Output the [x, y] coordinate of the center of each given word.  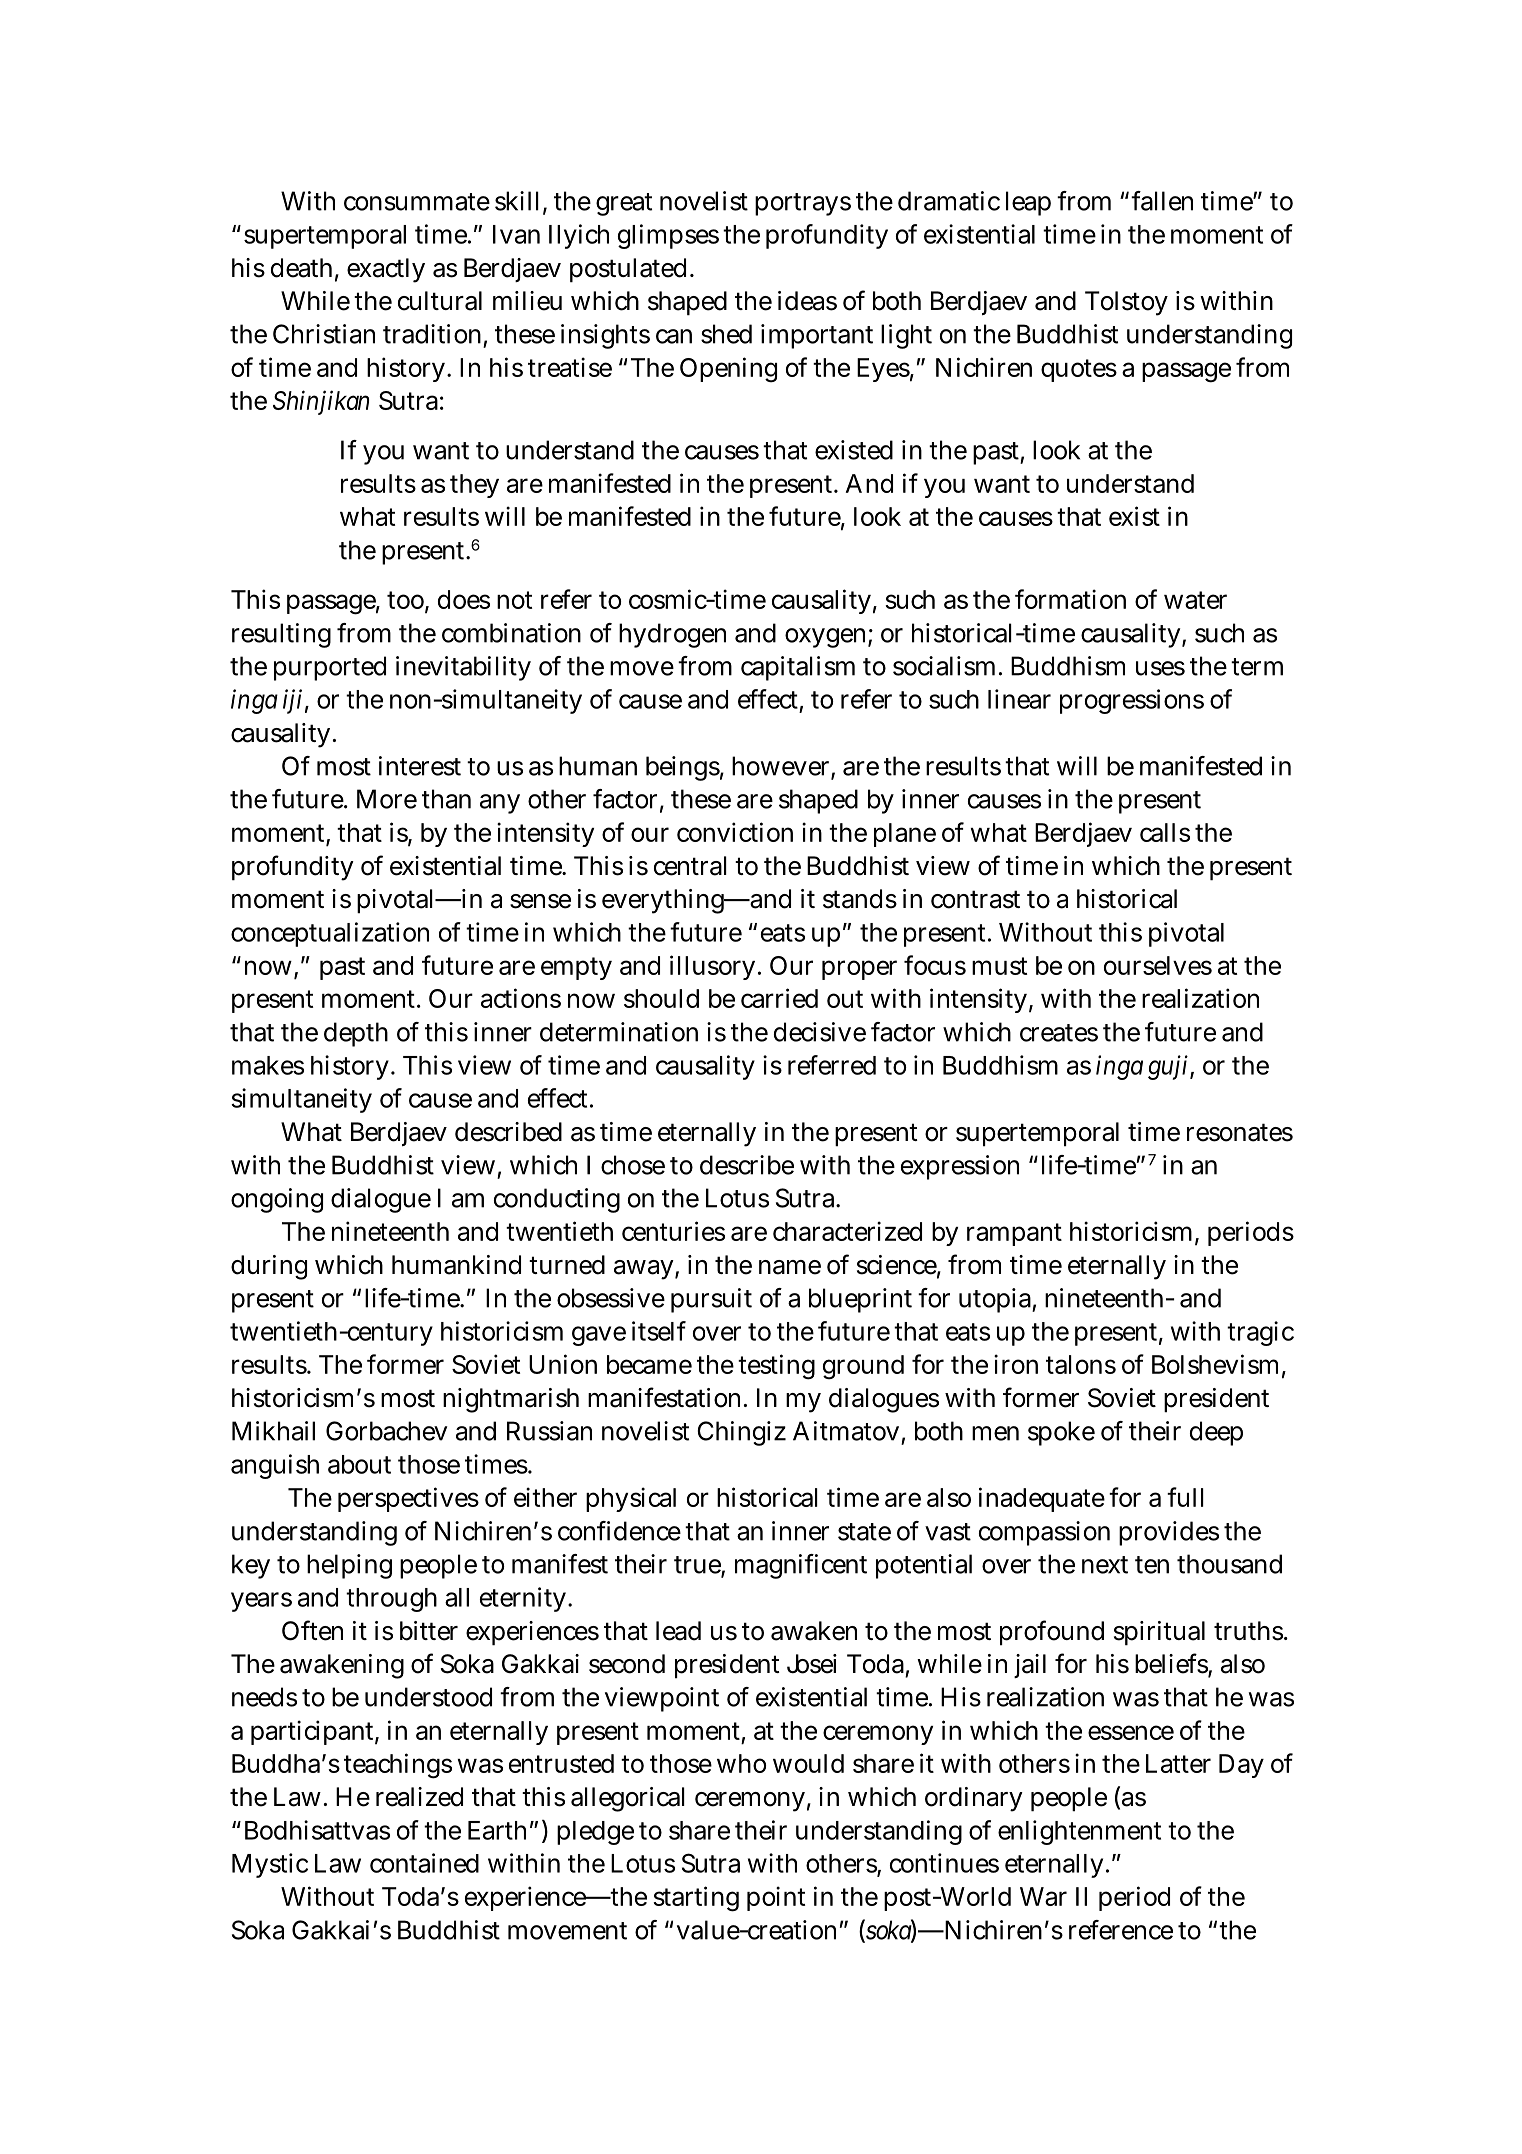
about [359, 1464]
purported [330, 668]
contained [424, 1863]
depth [356, 1034]
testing [776, 1367]
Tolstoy [1126, 303]
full [1185, 1497]
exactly [386, 270]
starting [696, 1899]
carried [779, 998]
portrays [803, 204]
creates [1059, 1033]
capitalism [798, 668]
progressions [1132, 701]
